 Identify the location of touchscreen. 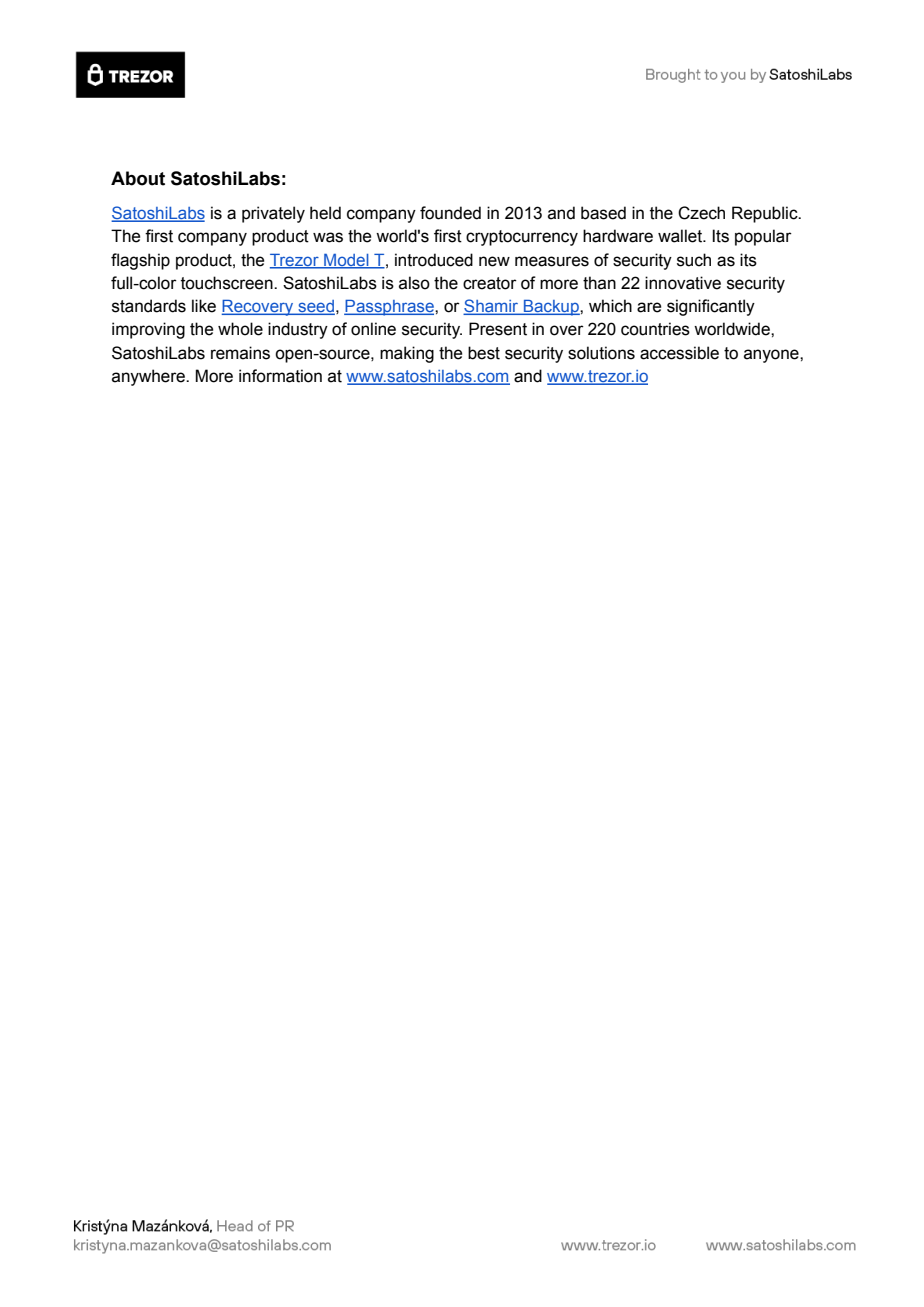
(228, 283).
